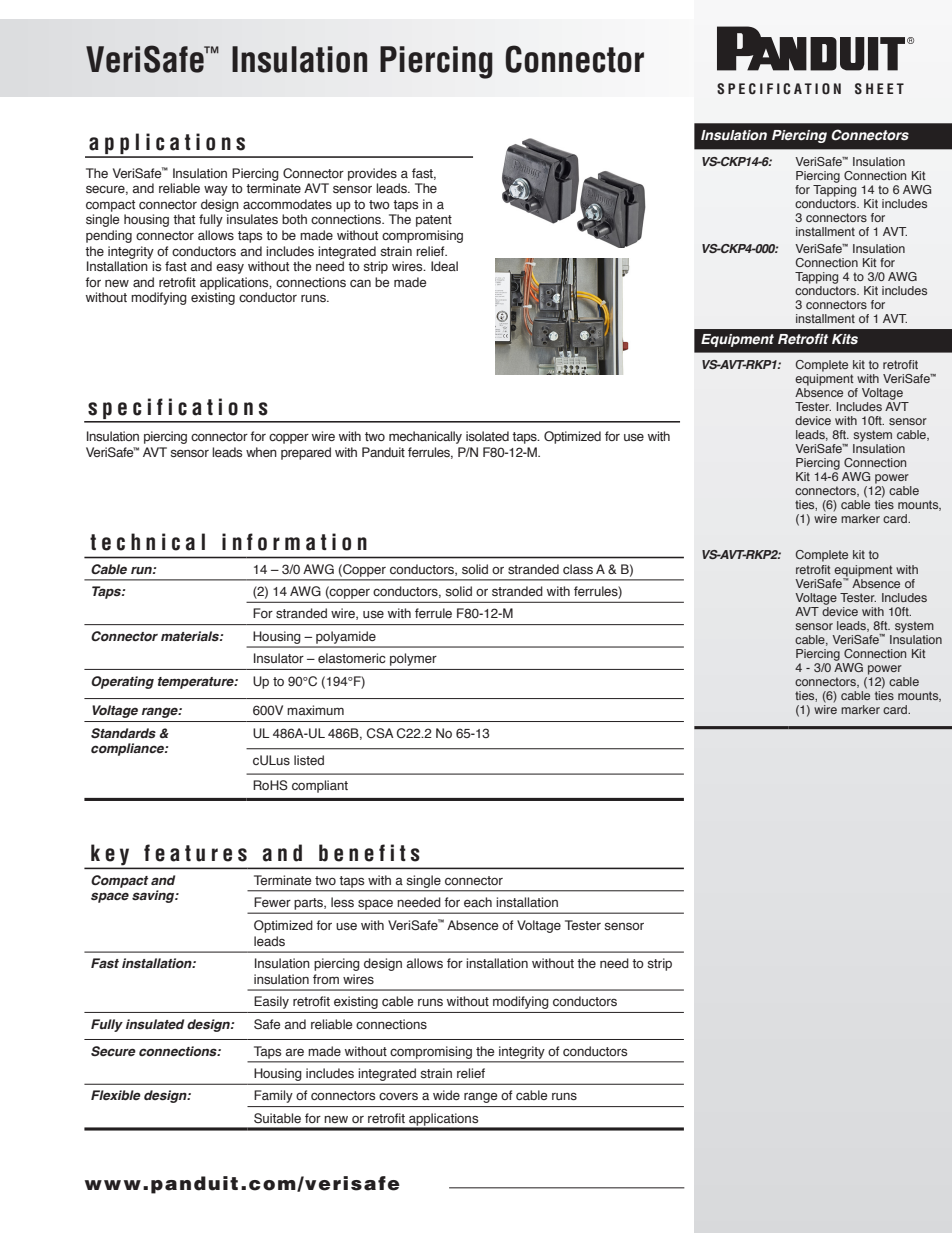  What do you see at coordinates (398, 1096) in the document?
I see `covers` at bounding box center [398, 1096].
